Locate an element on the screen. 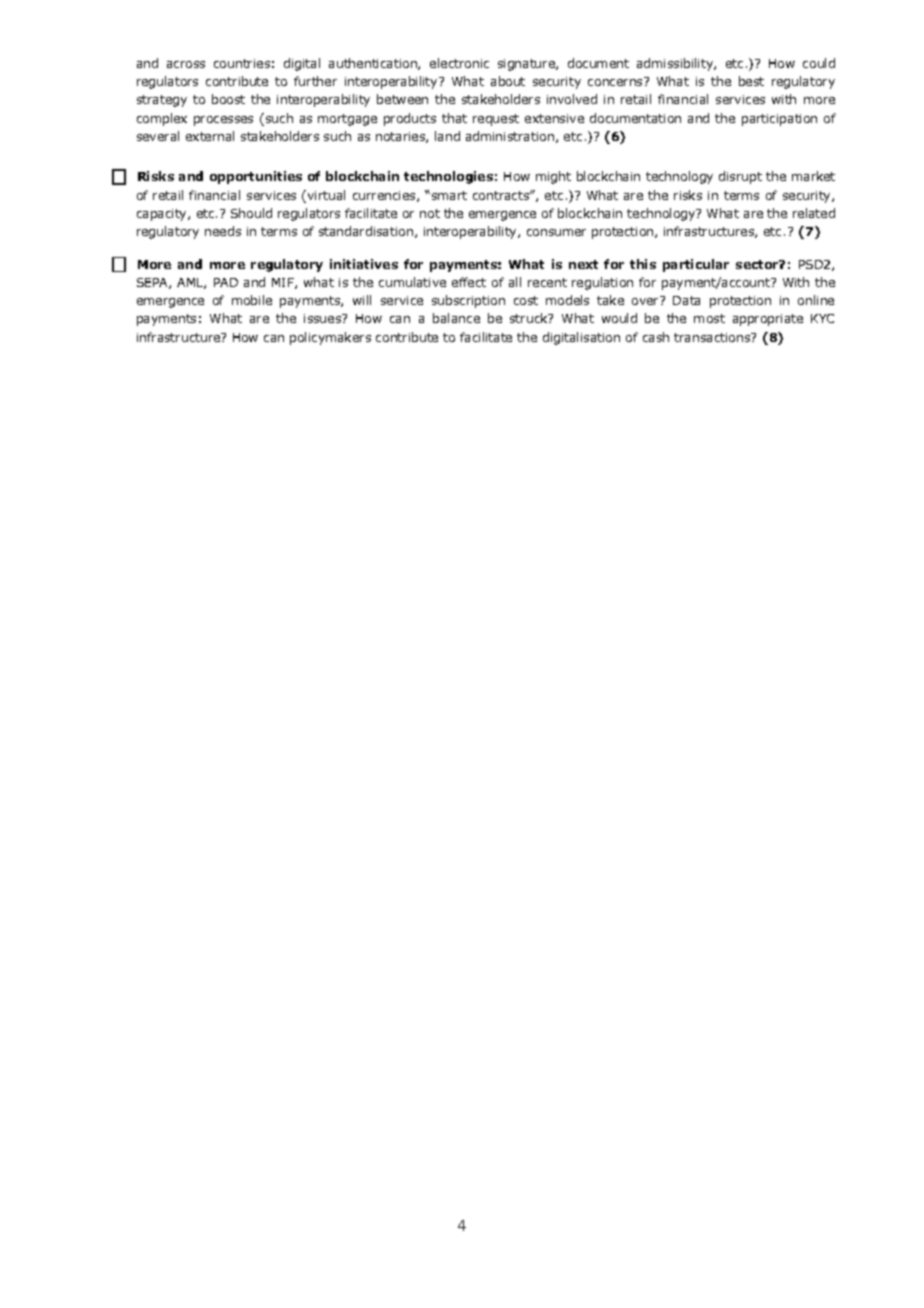 The image size is (924, 1308). related is located at coordinates (814, 213).
